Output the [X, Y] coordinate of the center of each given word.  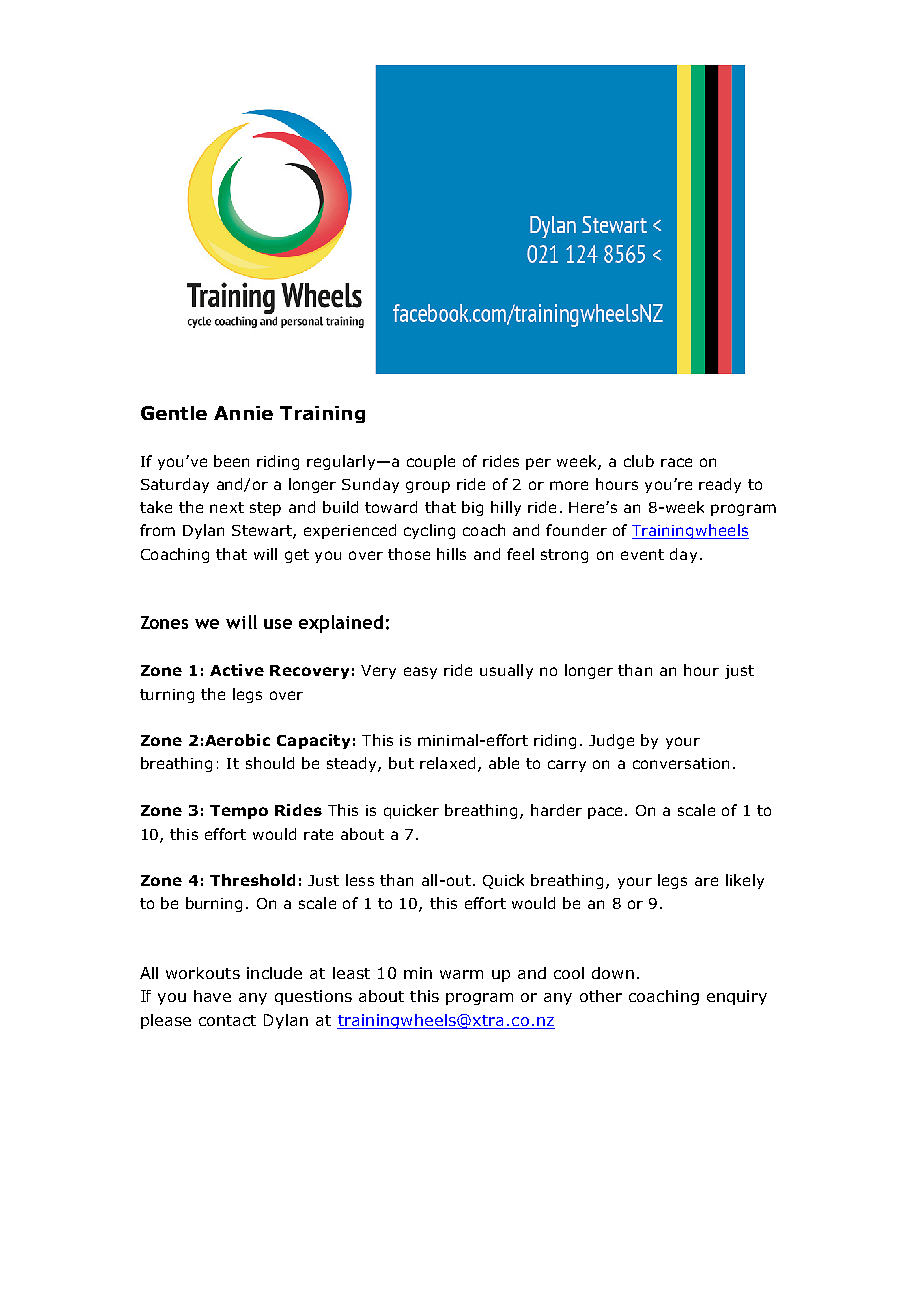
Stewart [263, 532]
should [270, 763]
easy [420, 673]
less [360, 880]
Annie [243, 413]
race [676, 462]
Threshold [252, 880]
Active [237, 670]
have [212, 996]
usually [506, 671]
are [706, 881]
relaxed [447, 763]
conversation [681, 763]
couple [431, 462]
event [642, 554]
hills [451, 554]
